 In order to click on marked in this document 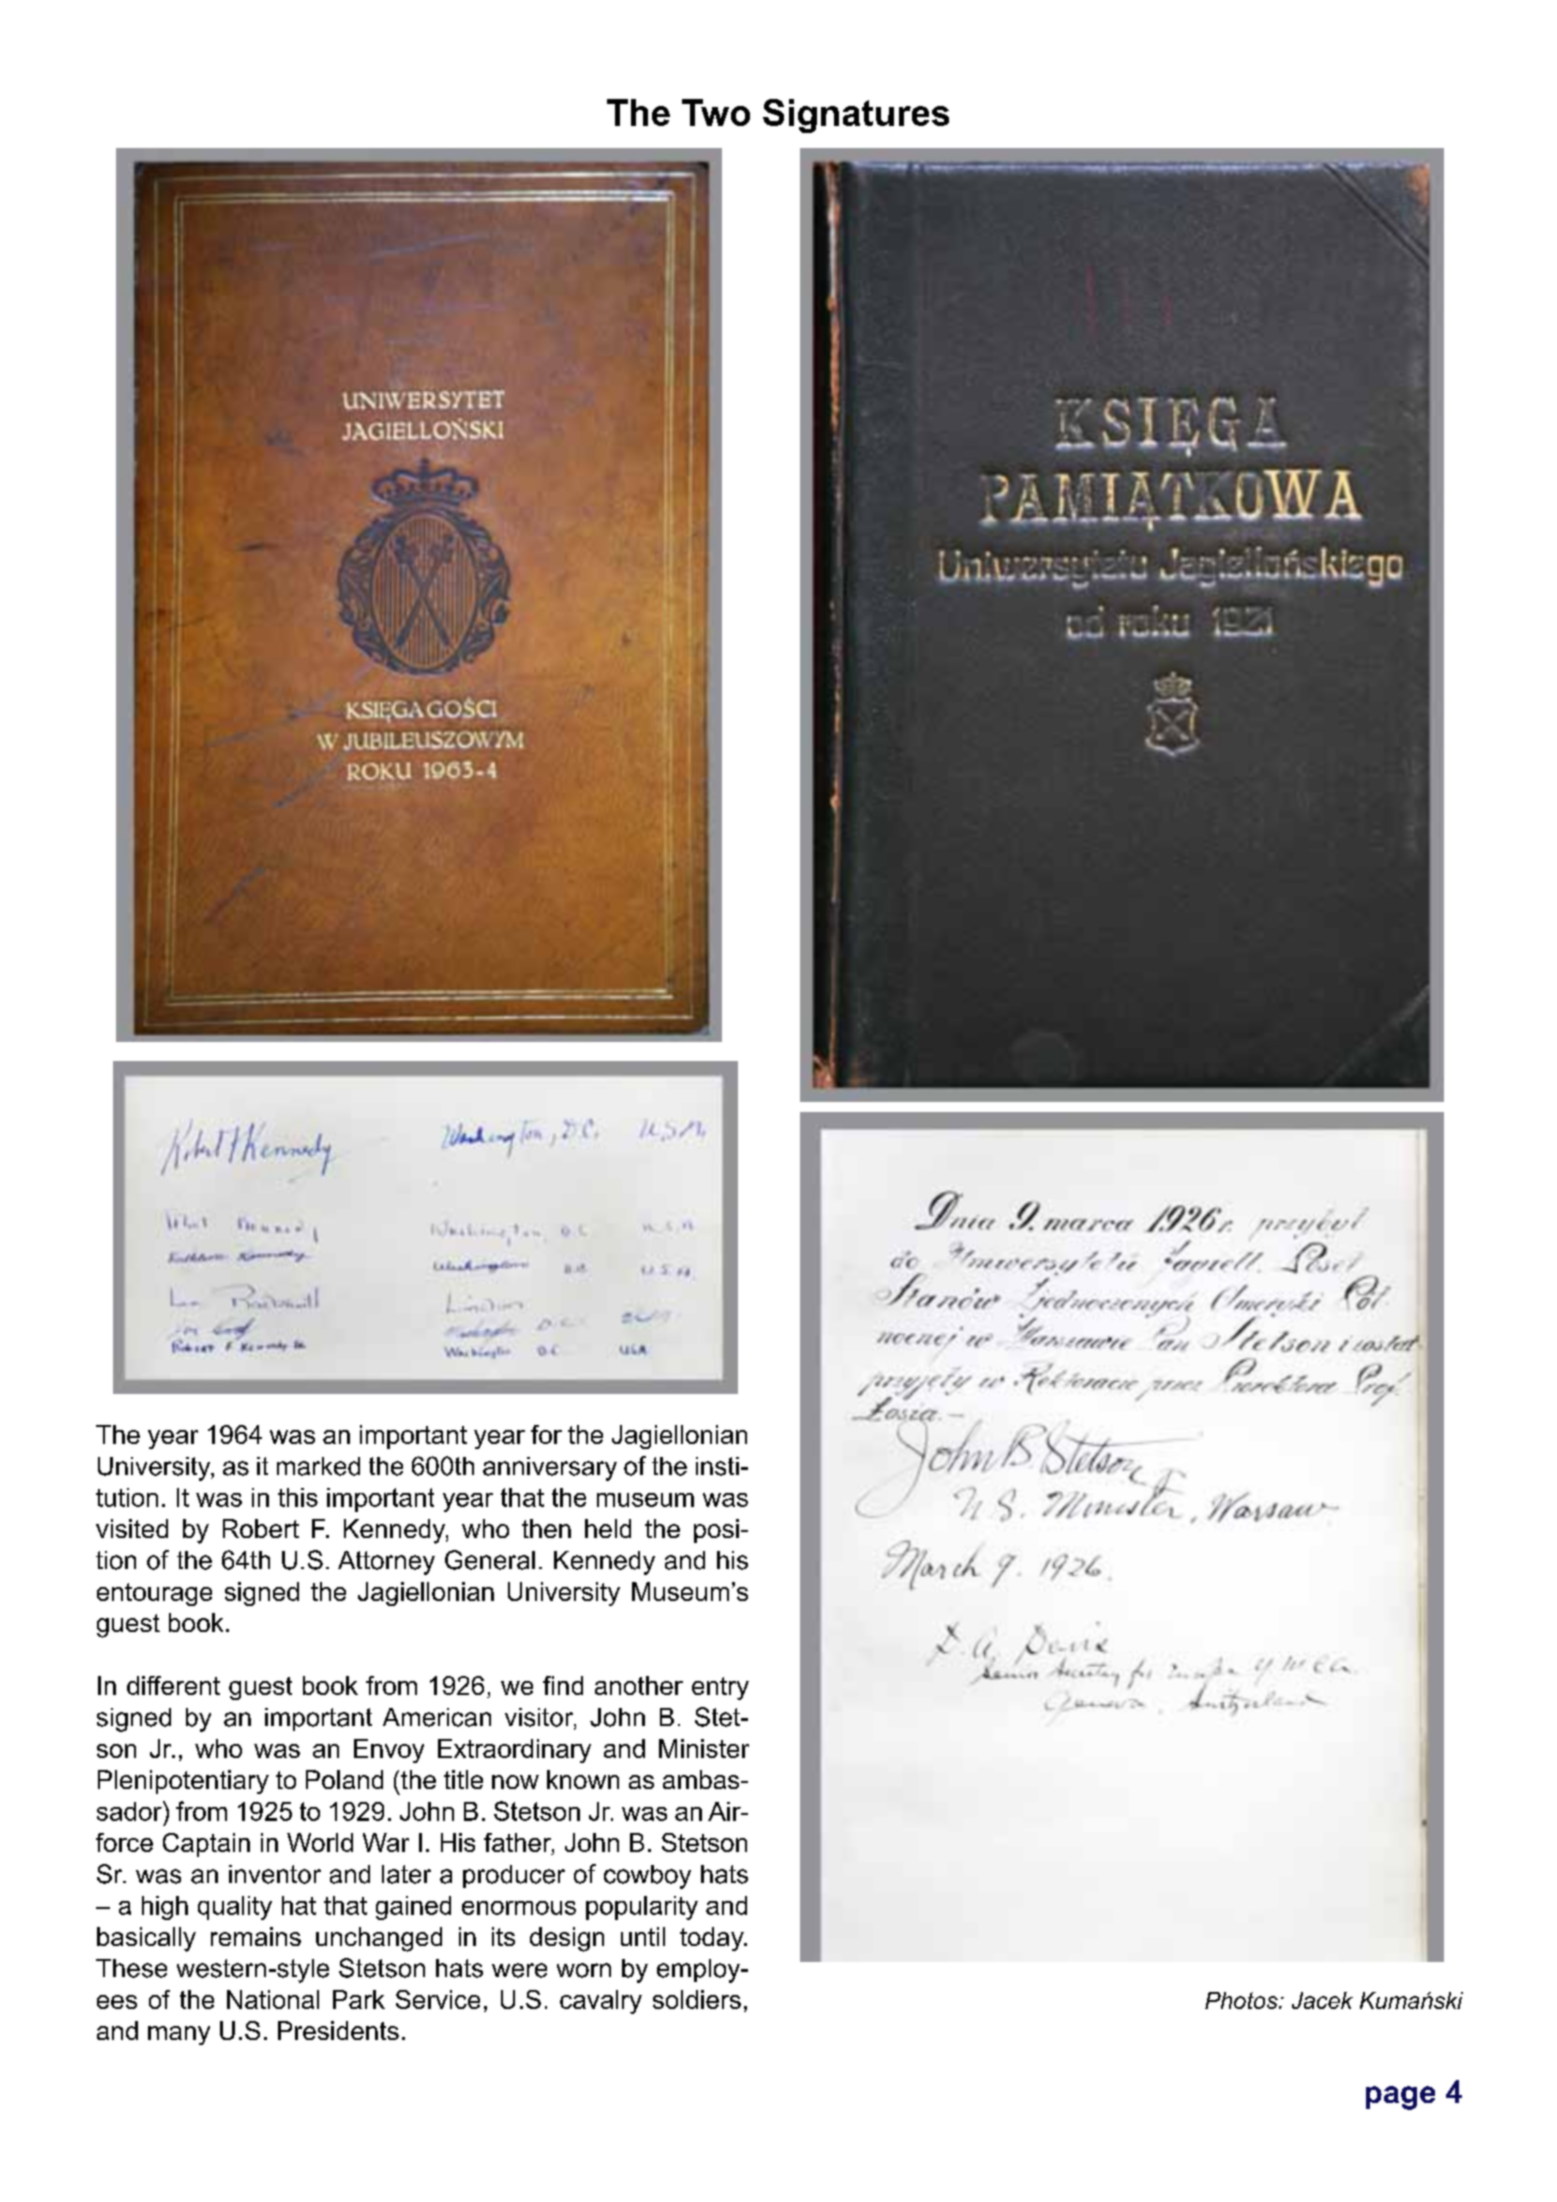, I will do `click(318, 1466)`.
